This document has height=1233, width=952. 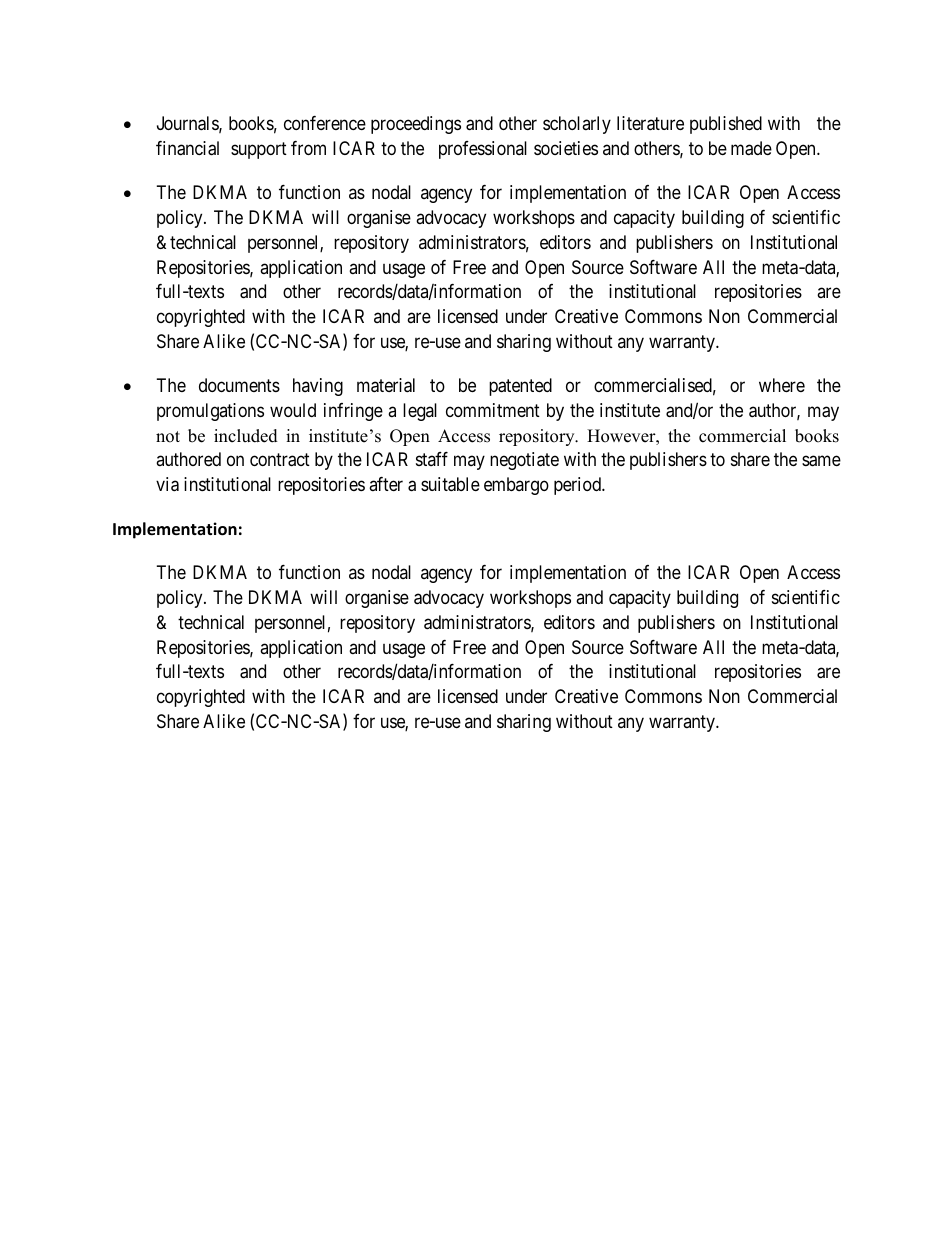 What do you see at coordinates (239, 385) in the document?
I see `documents` at bounding box center [239, 385].
